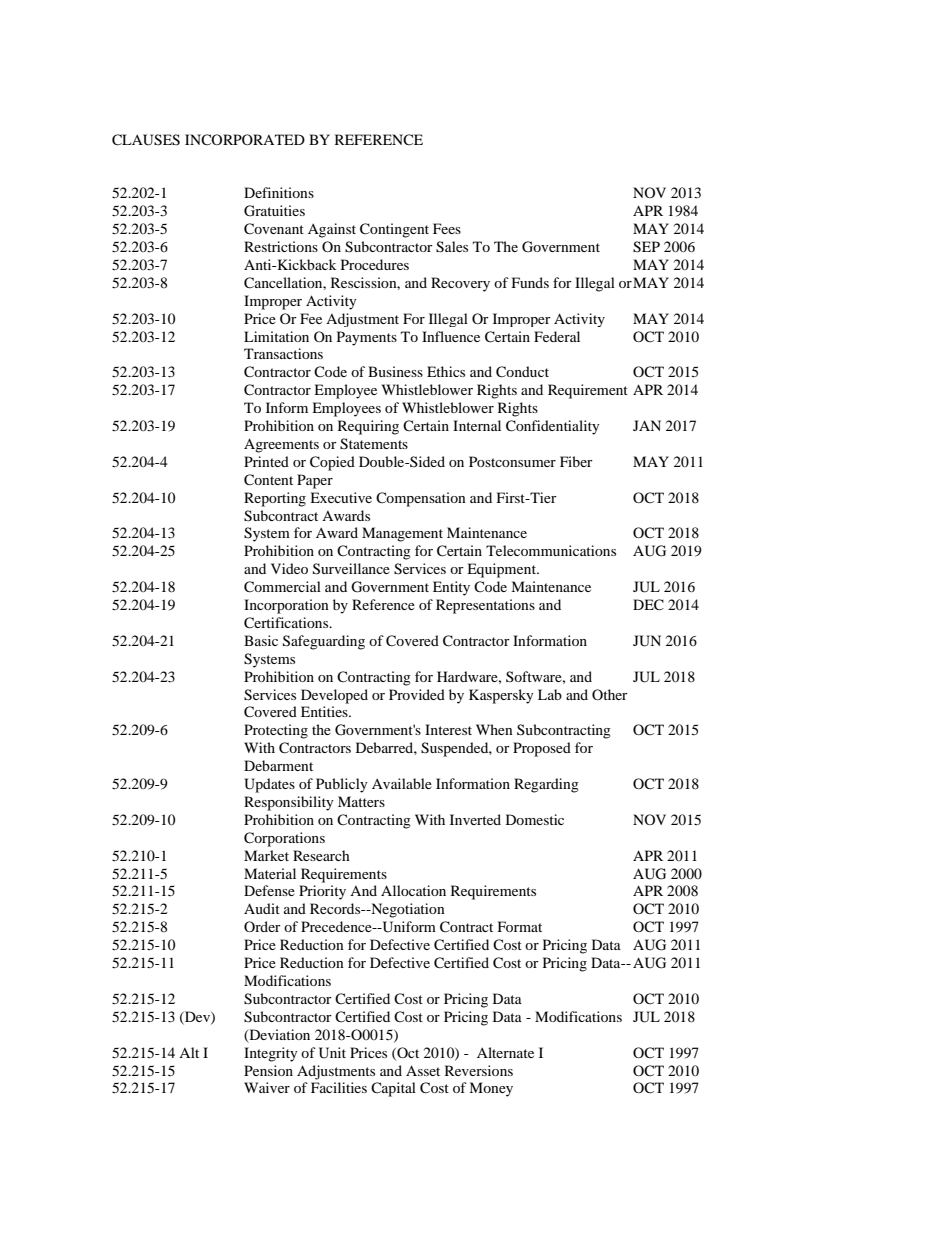  Describe the element at coordinates (395, 371) in the document. I see `Business` at that location.
